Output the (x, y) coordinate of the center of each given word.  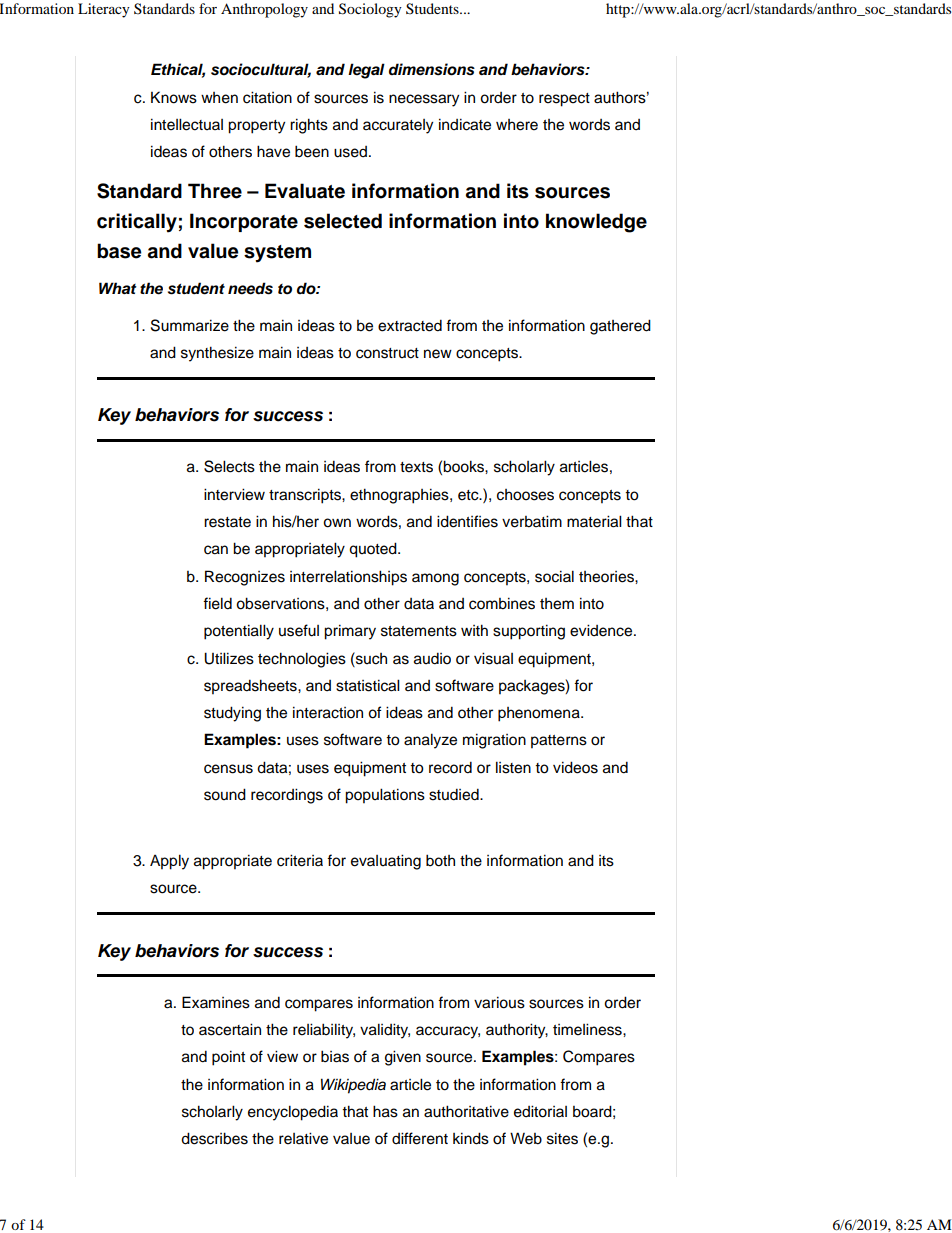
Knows (174, 97)
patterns (559, 742)
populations (385, 796)
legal (366, 71)
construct (387, 353)
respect (564, 100)
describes (214, 1138)
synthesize (217, 354)
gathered (620, 327)
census (228, 769)
